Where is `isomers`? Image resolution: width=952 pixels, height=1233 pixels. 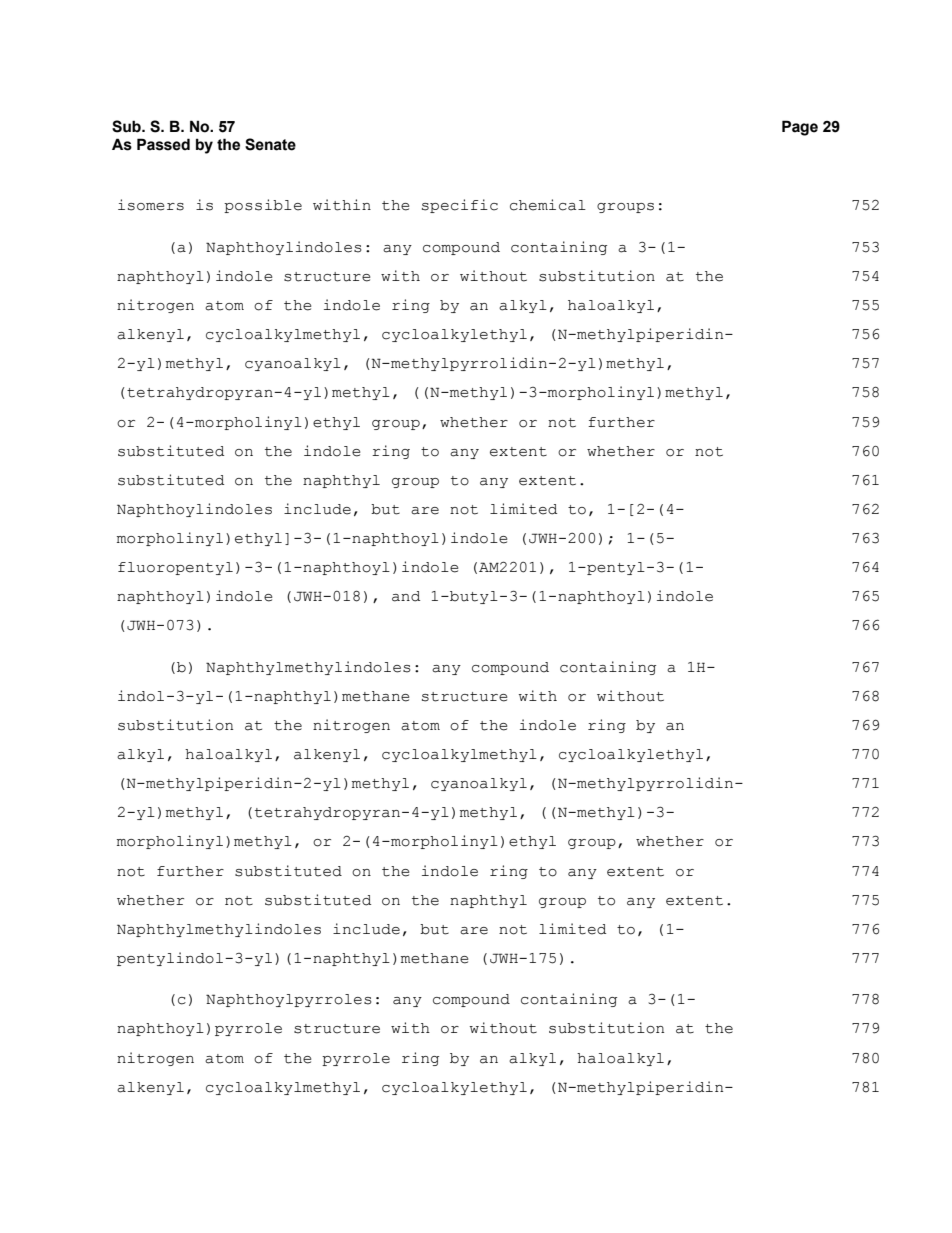 isomers is located at coordinates (151, 205).
